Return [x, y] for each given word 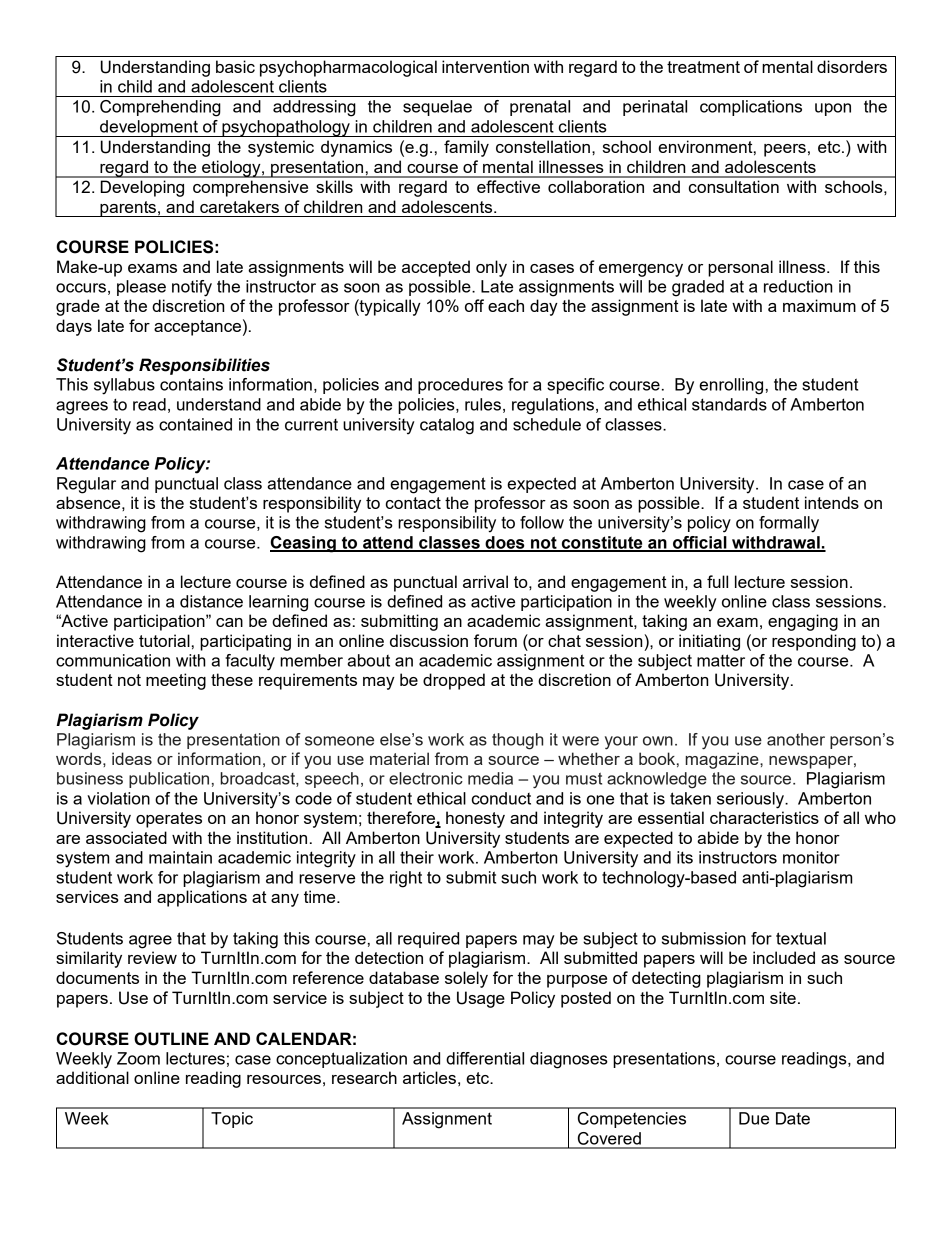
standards [729, 404]
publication [169, 780]
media [490, 778]
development [149, 128]
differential [485, 1058]
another [796, 739]
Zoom [138, 1058]
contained [195, 424]
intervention [485, 66]
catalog [447, 426]
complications [751, 108]
